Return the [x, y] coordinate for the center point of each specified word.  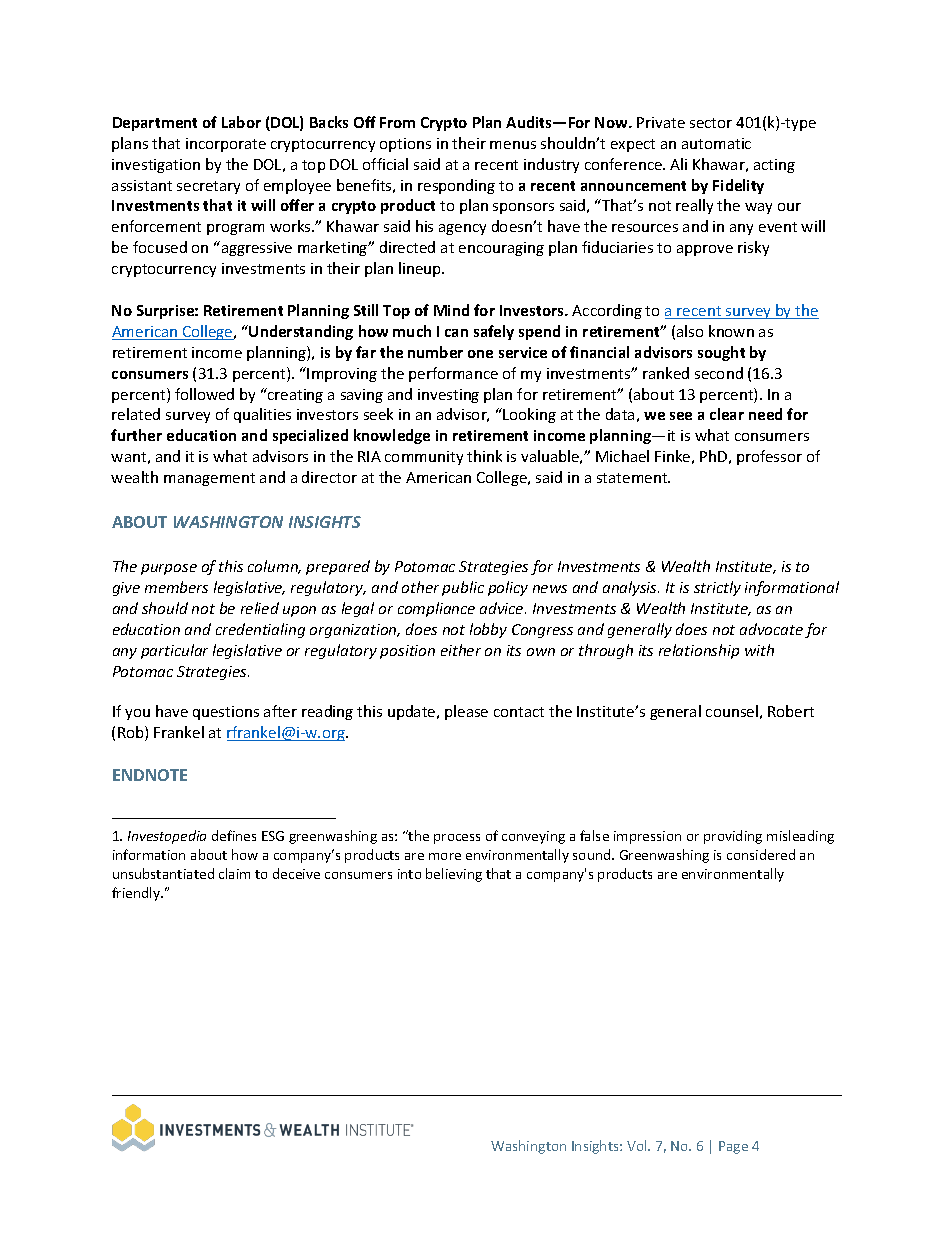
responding [456, 186]
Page [733, 1147]
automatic [716, 143]
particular [174, 651]
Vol [638, 1145]
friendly [137, 894]
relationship [699, 651]
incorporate [226, 145]
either [461, 650]
